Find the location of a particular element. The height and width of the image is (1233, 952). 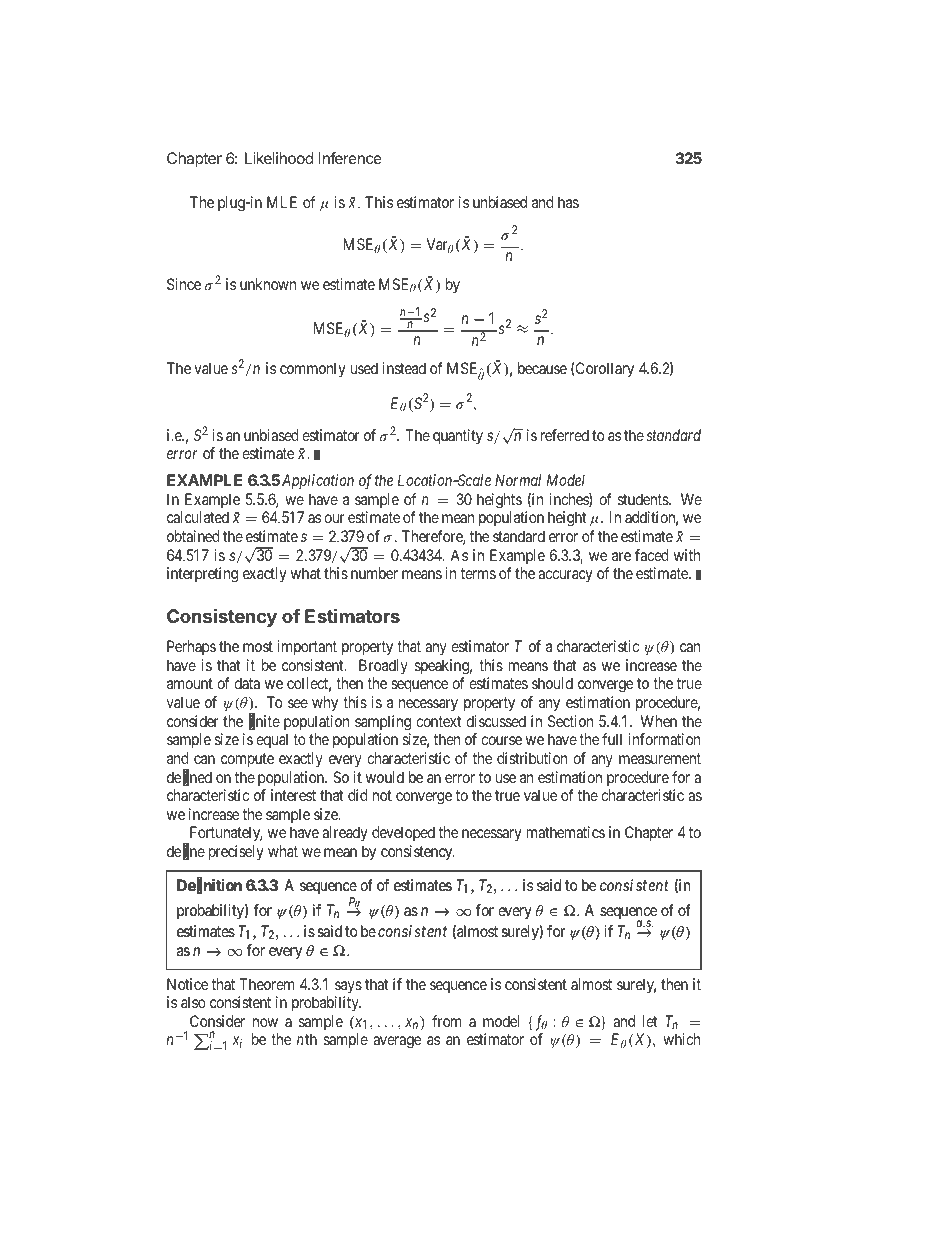

has is located at coordinates (568, 202).
